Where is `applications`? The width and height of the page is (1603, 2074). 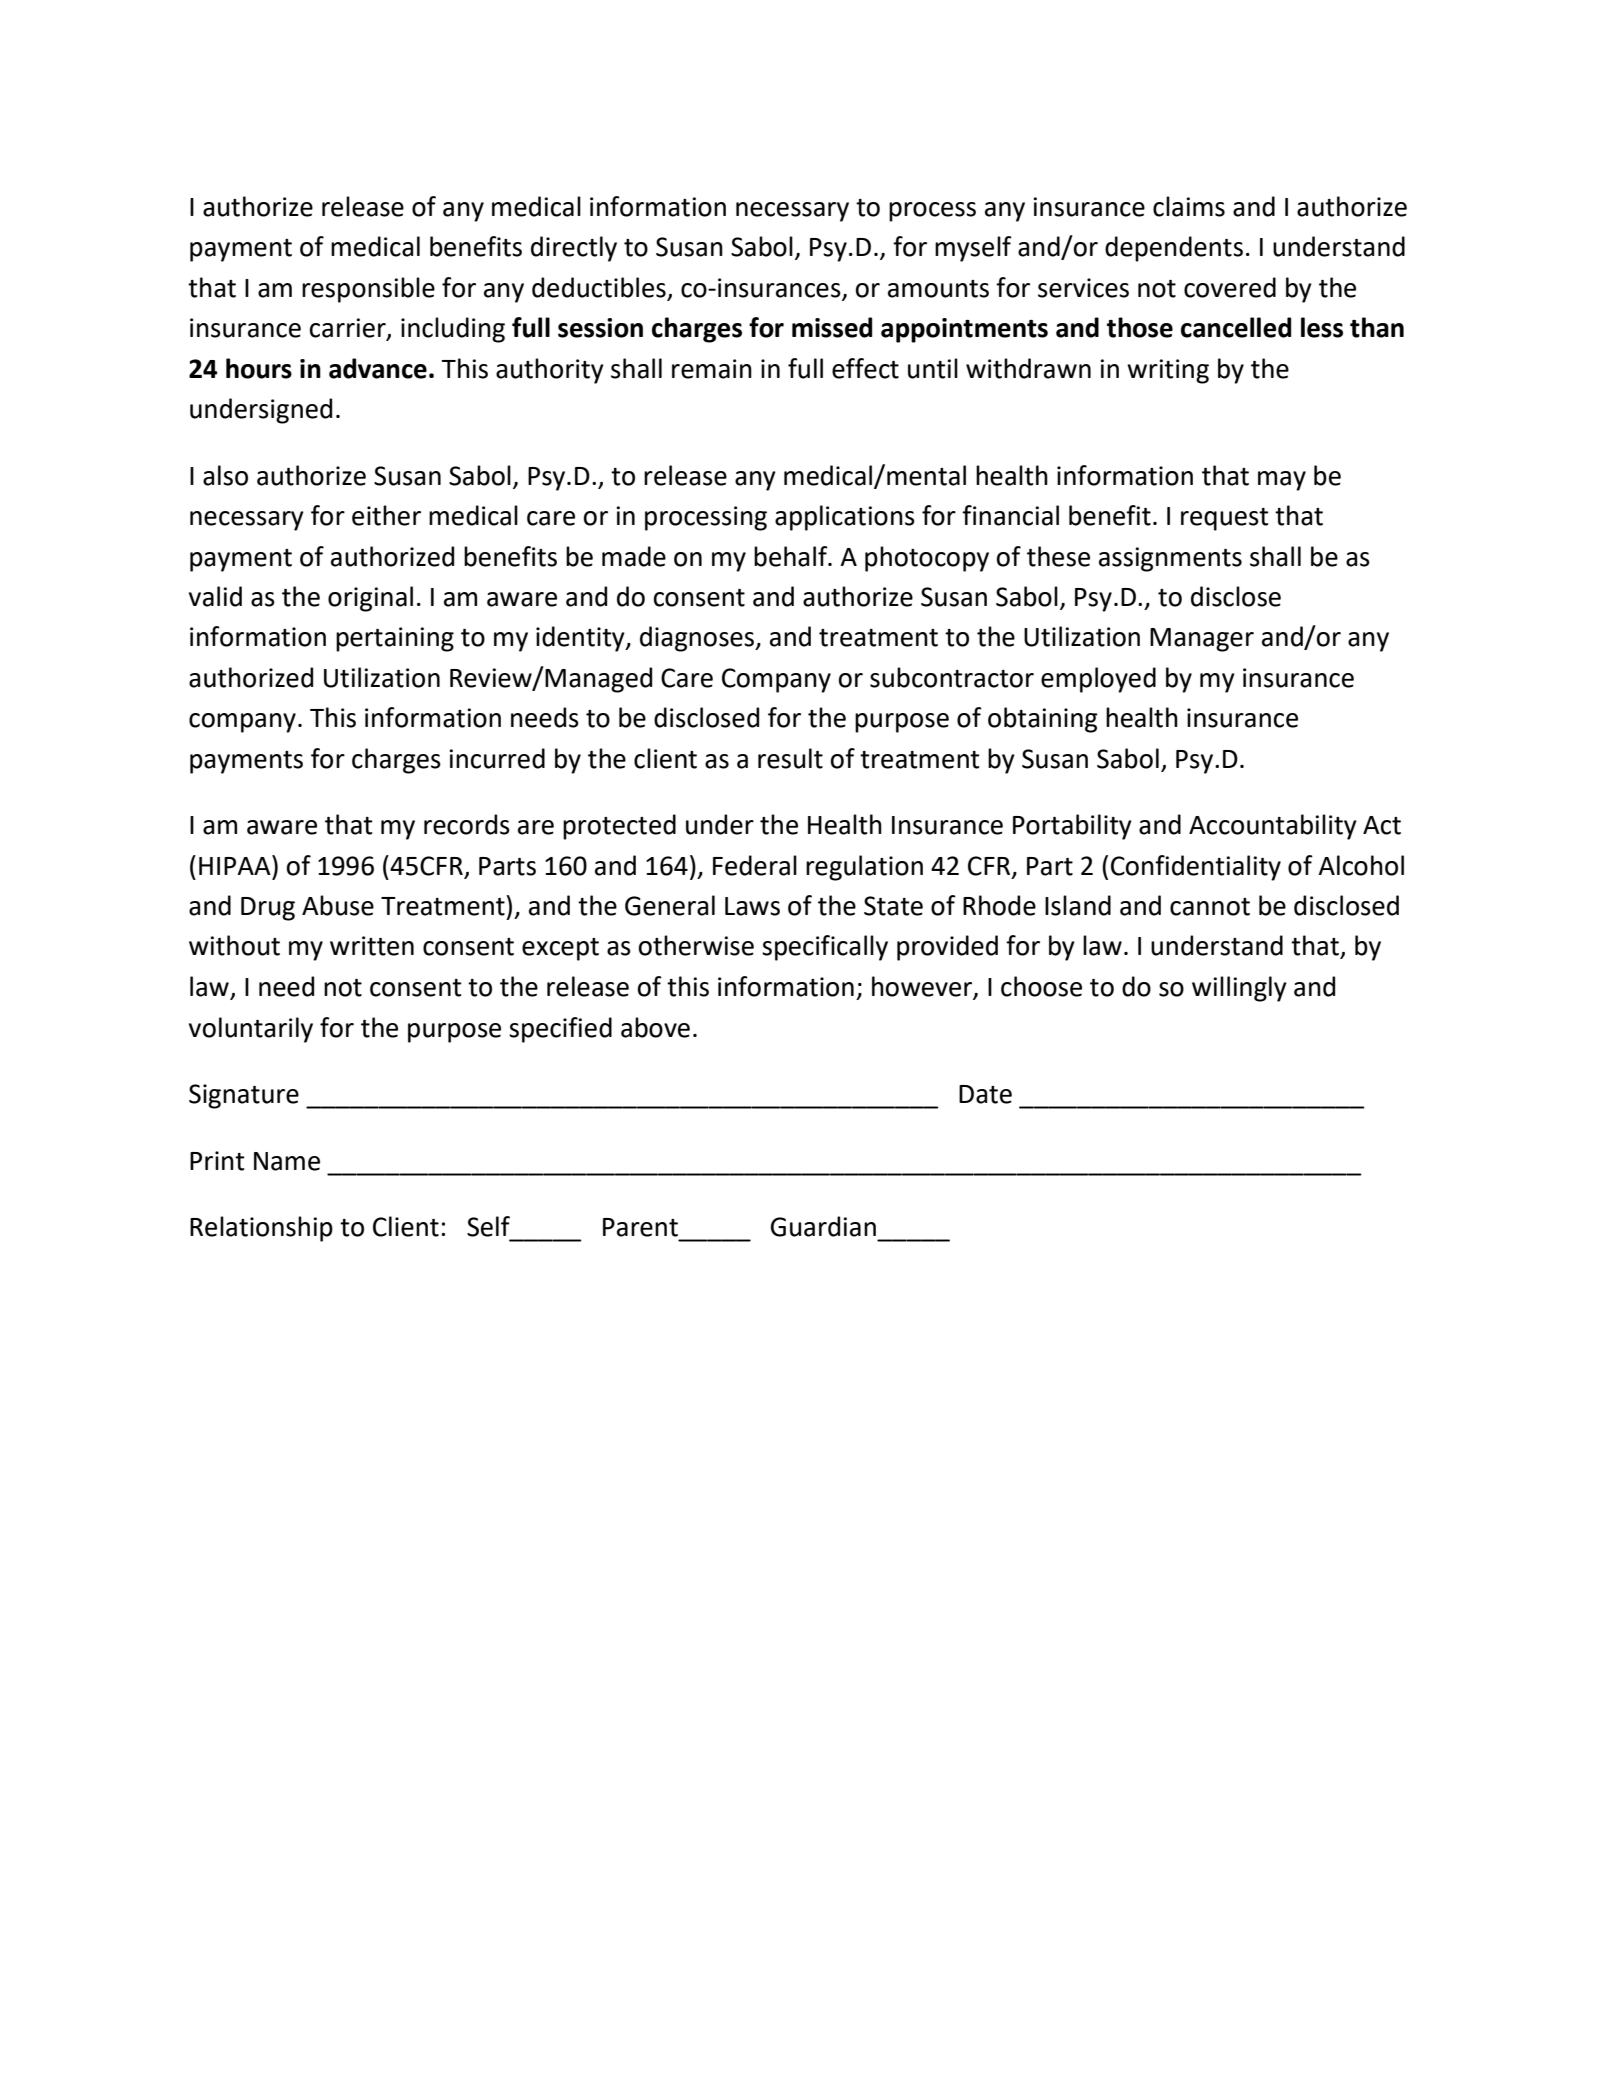
applications is located at coordinates (845, 518).
